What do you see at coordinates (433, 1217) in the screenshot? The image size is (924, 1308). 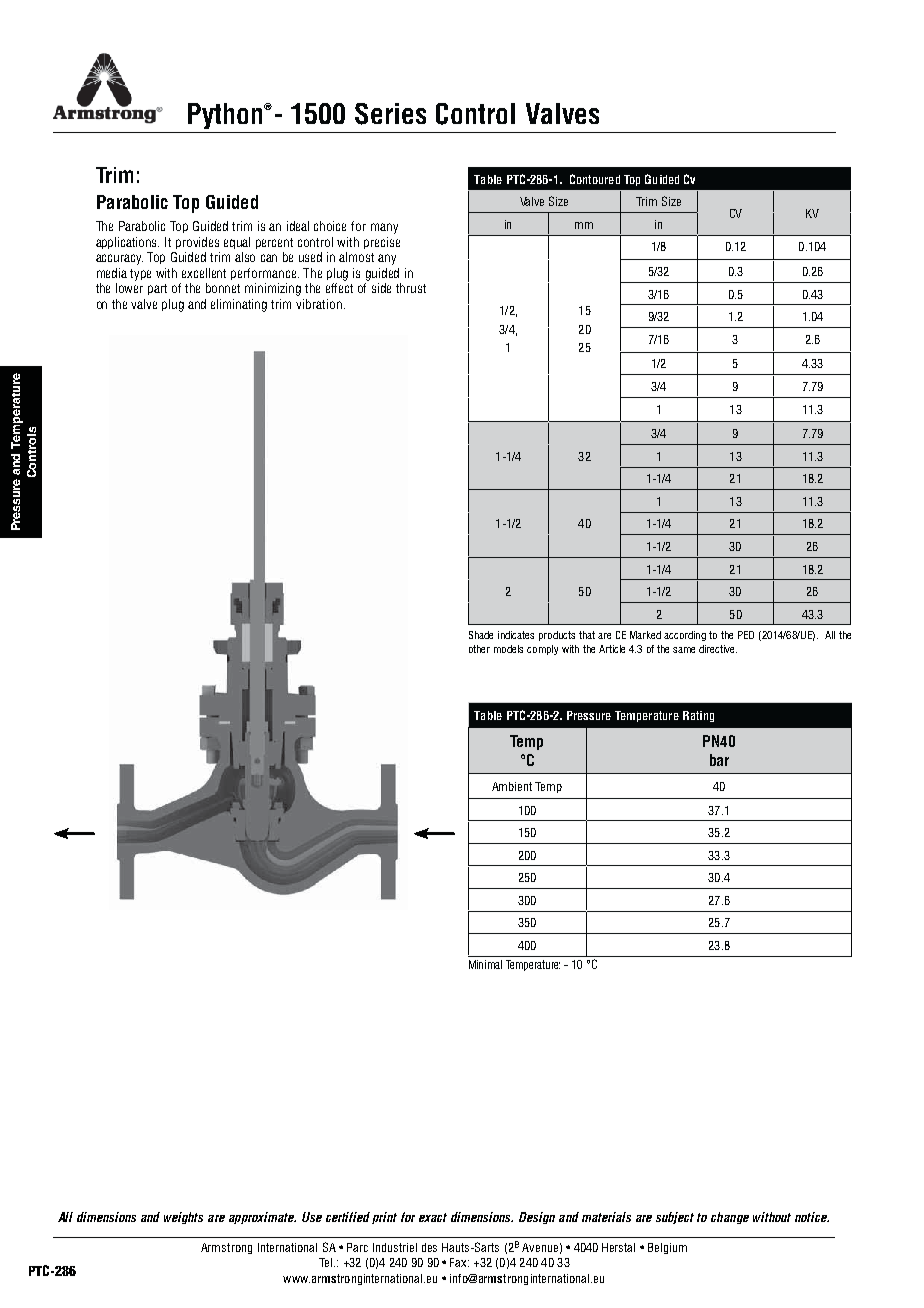 I see `exact` at bounding box center [433, 1217].
